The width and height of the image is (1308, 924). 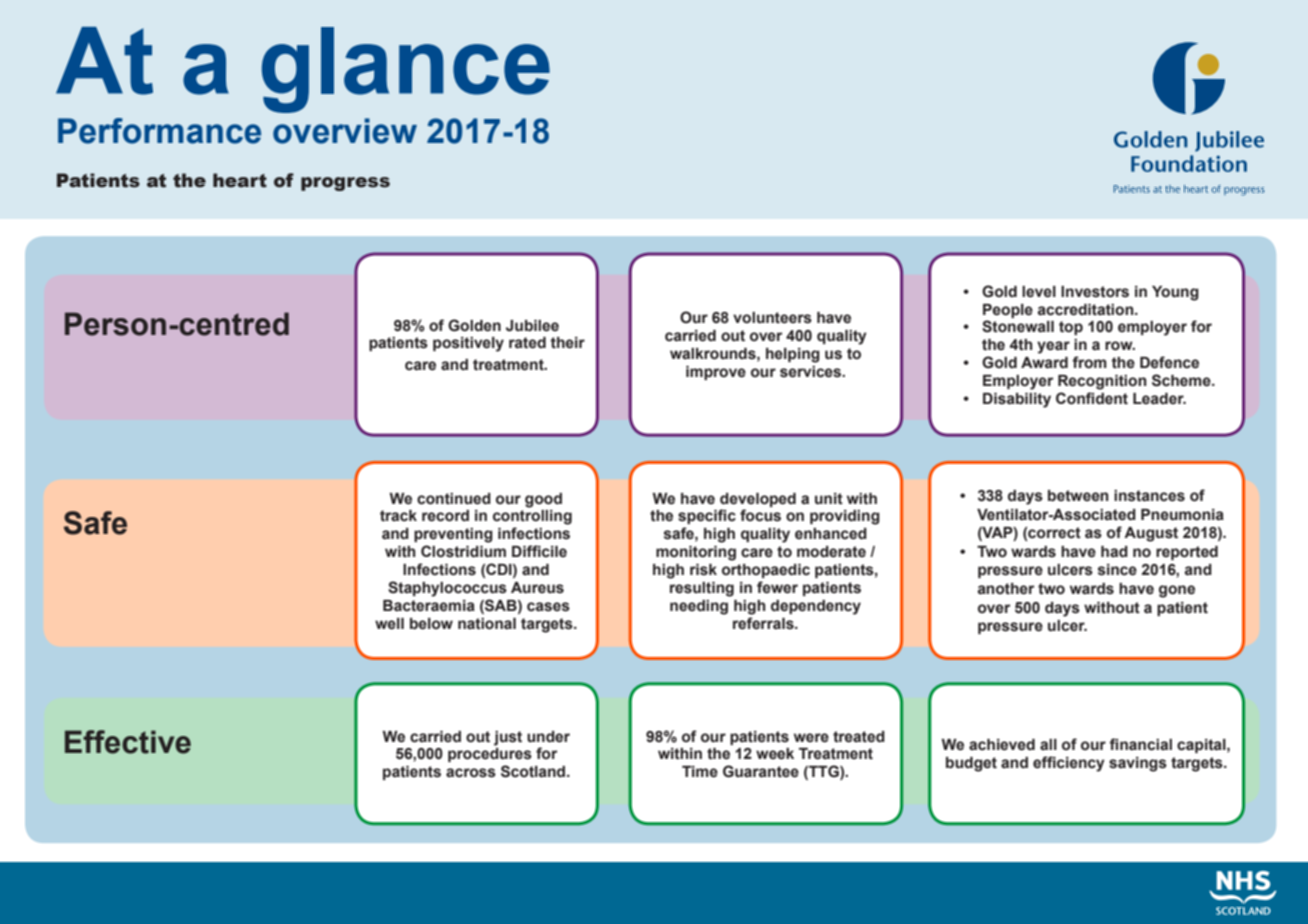 I want to click on Performance, so click(x=159, y=131).
